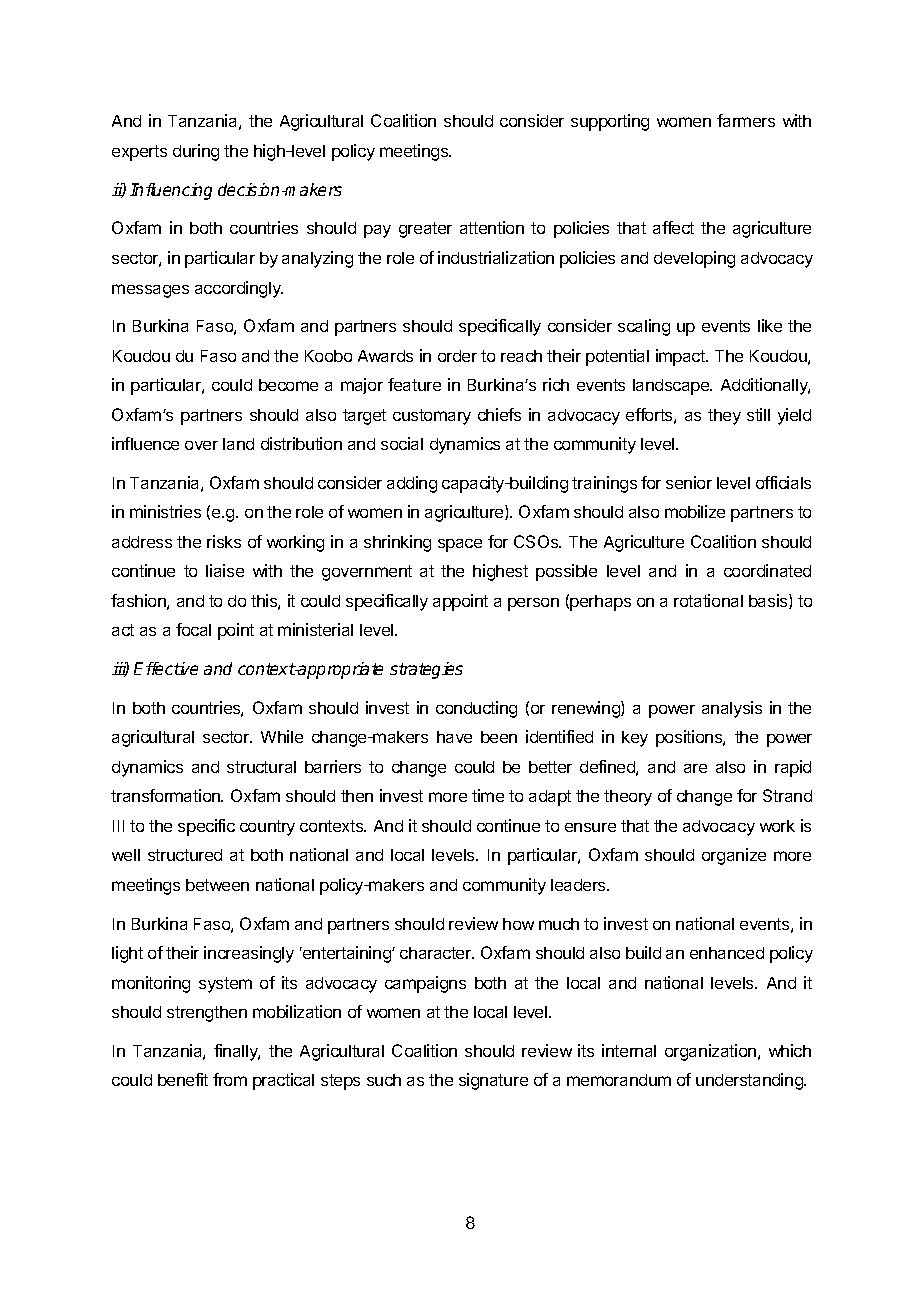 This image has height=1308, width=924. I want to click on time, so click(488, 795).
